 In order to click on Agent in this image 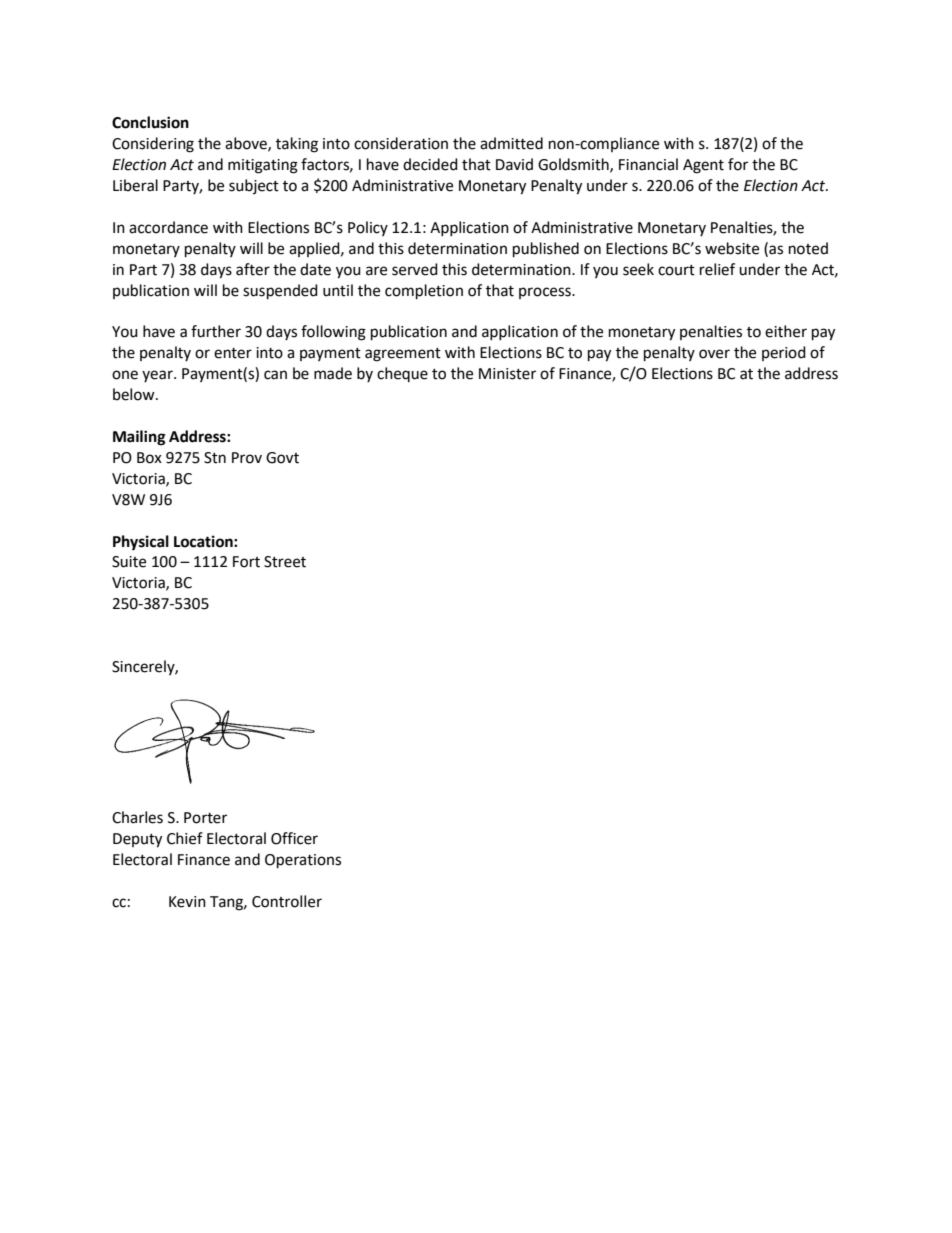, I will do `click(703, 166)`.
